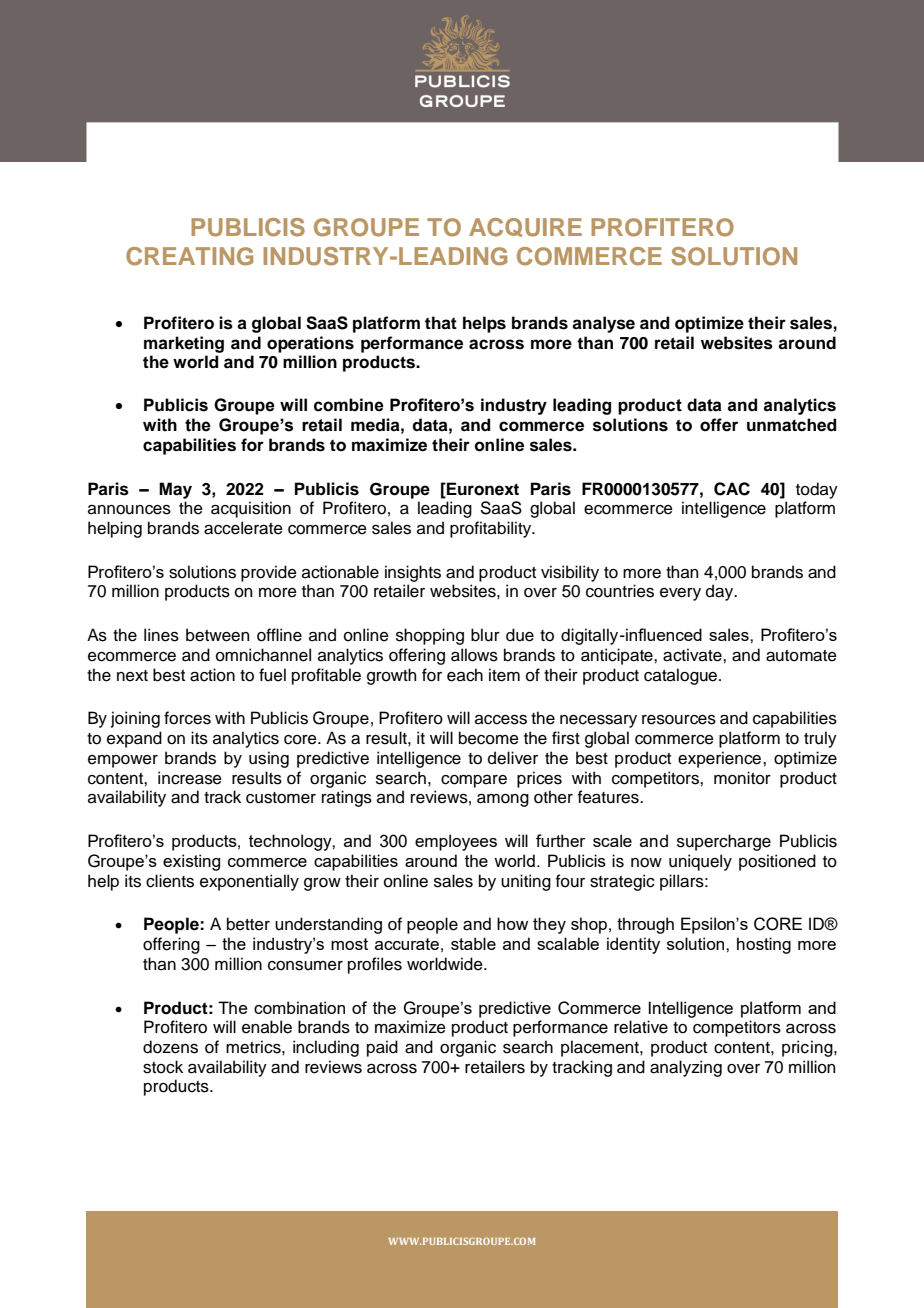  I want to click on profitability, so click(491, 529).
